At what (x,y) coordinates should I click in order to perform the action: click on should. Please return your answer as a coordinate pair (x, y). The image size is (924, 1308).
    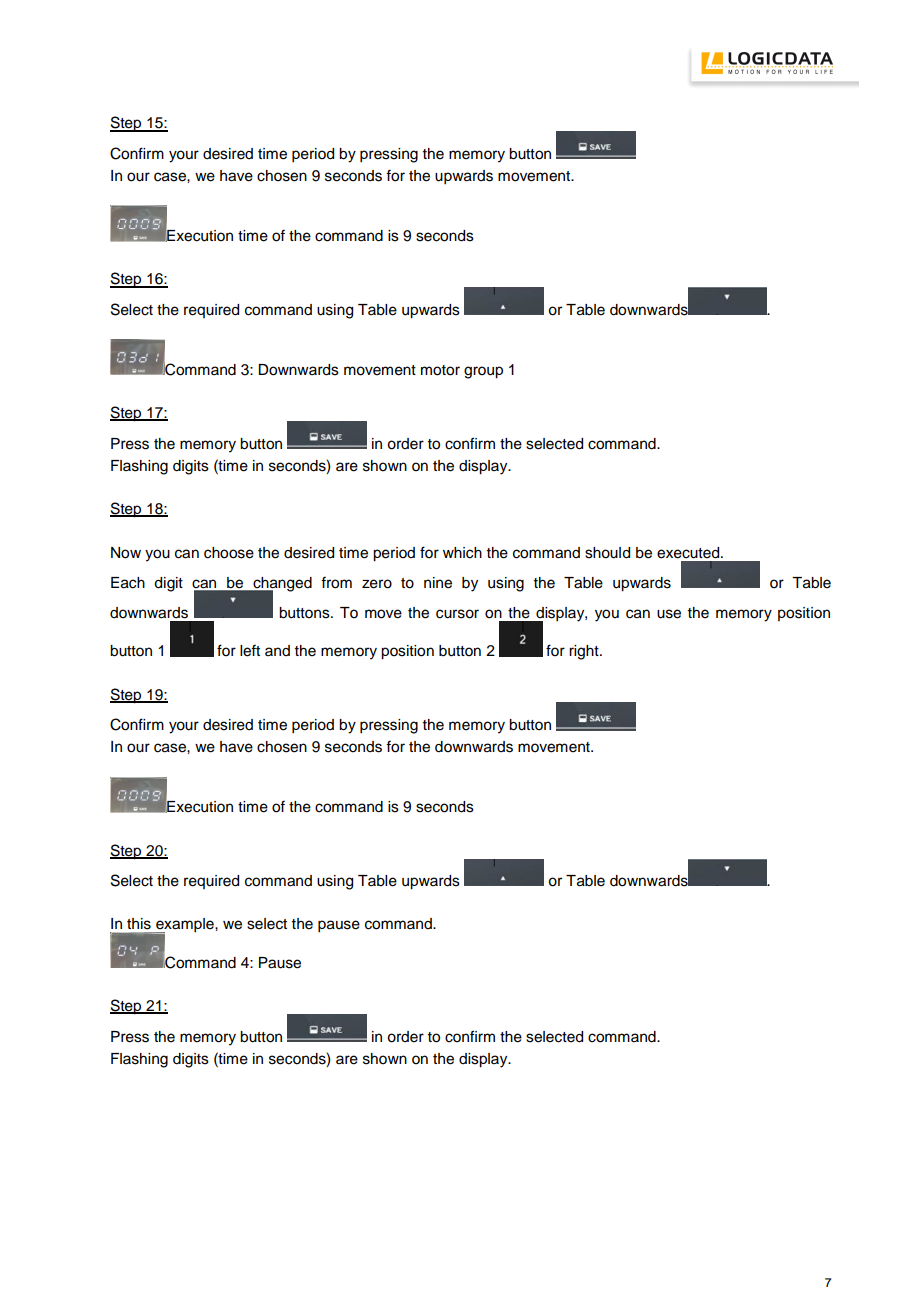
    Looking at the image, I should click on (607, 553).
